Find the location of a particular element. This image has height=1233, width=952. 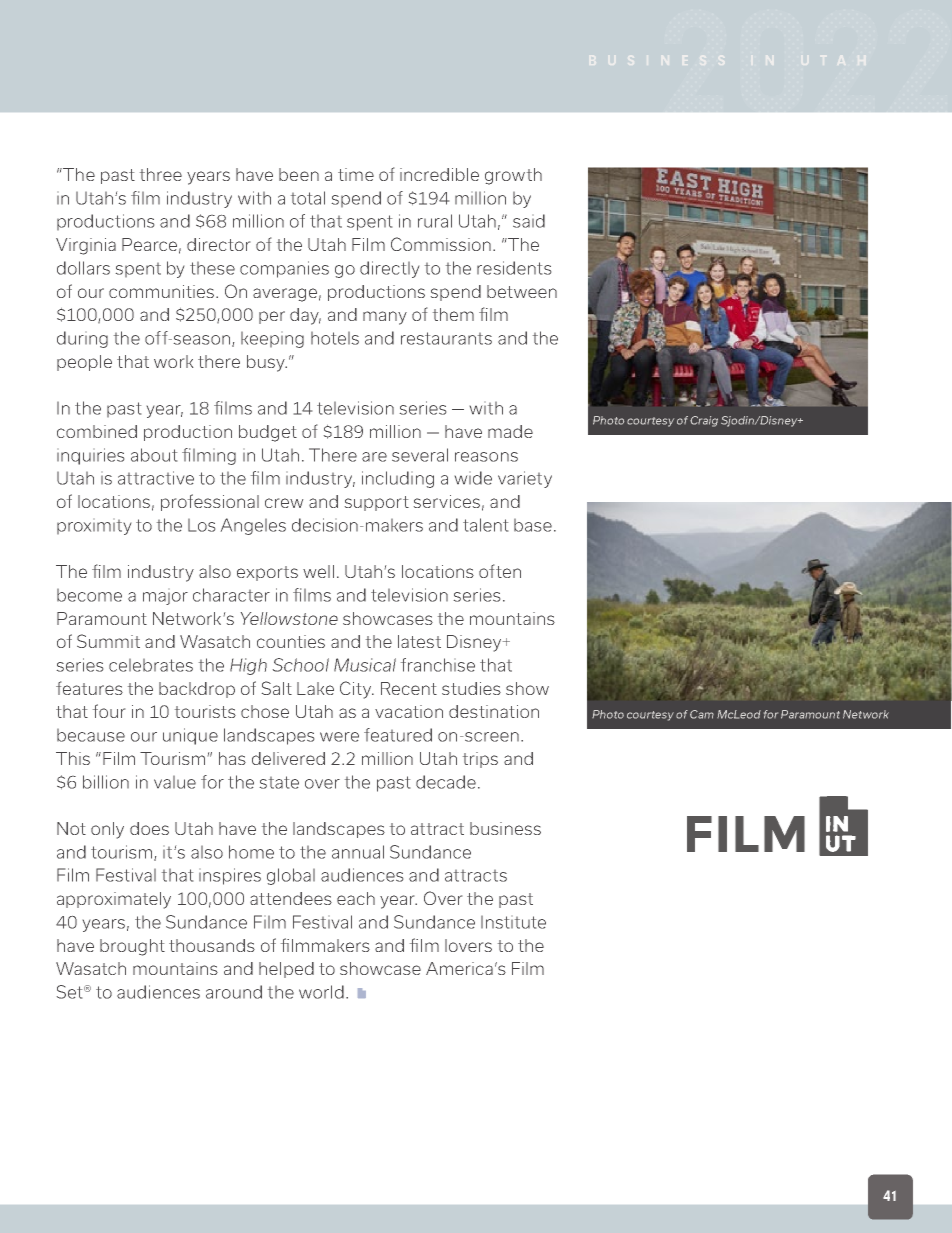

three is located at coordinates (161, 174).
